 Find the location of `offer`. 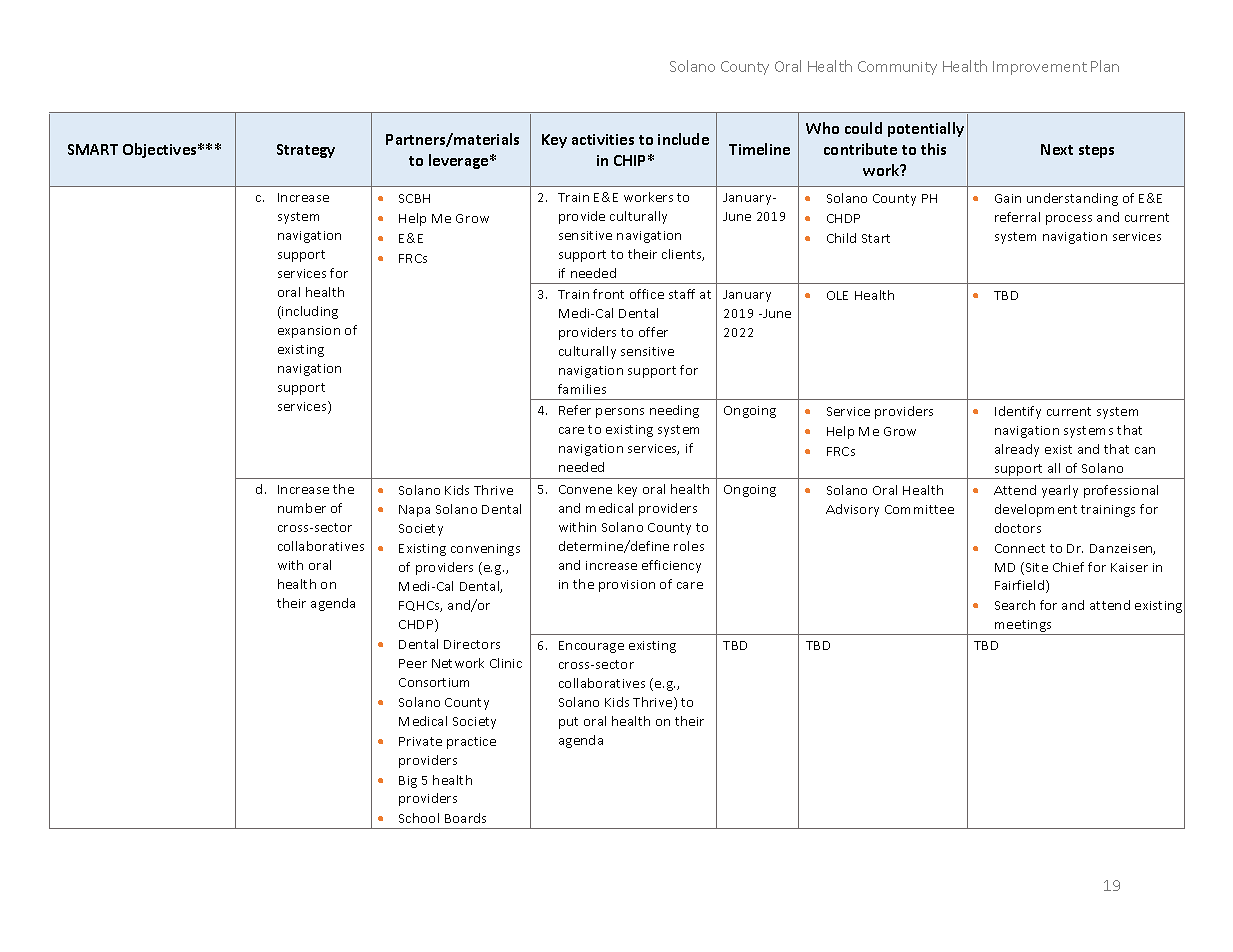

offer is located at coordinates (653, 332).
